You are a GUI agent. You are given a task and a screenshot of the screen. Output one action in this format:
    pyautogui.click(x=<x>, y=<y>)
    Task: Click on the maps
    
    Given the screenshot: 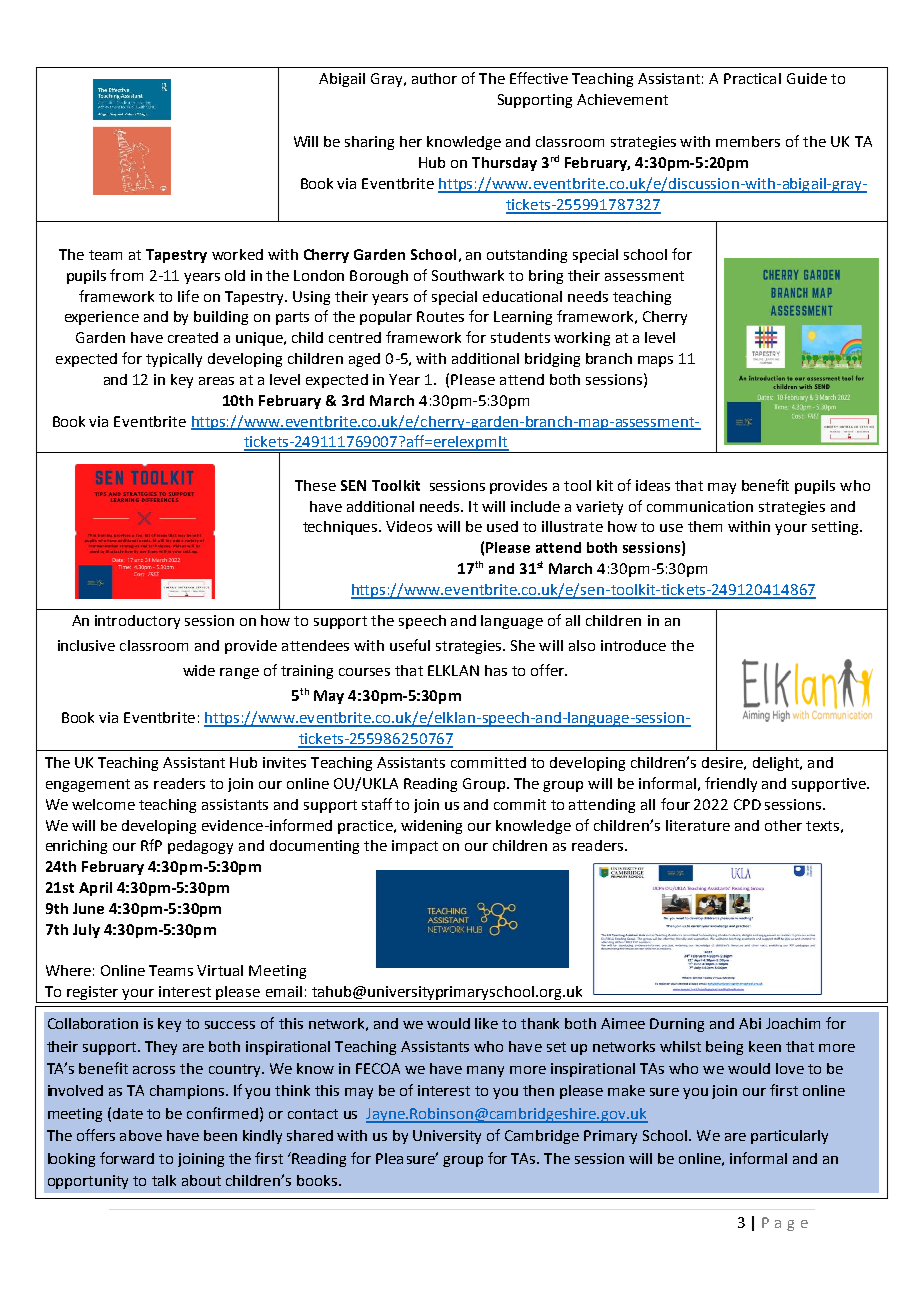 What is the action you would take?
    pyautogui.click(x=655, y=361)
